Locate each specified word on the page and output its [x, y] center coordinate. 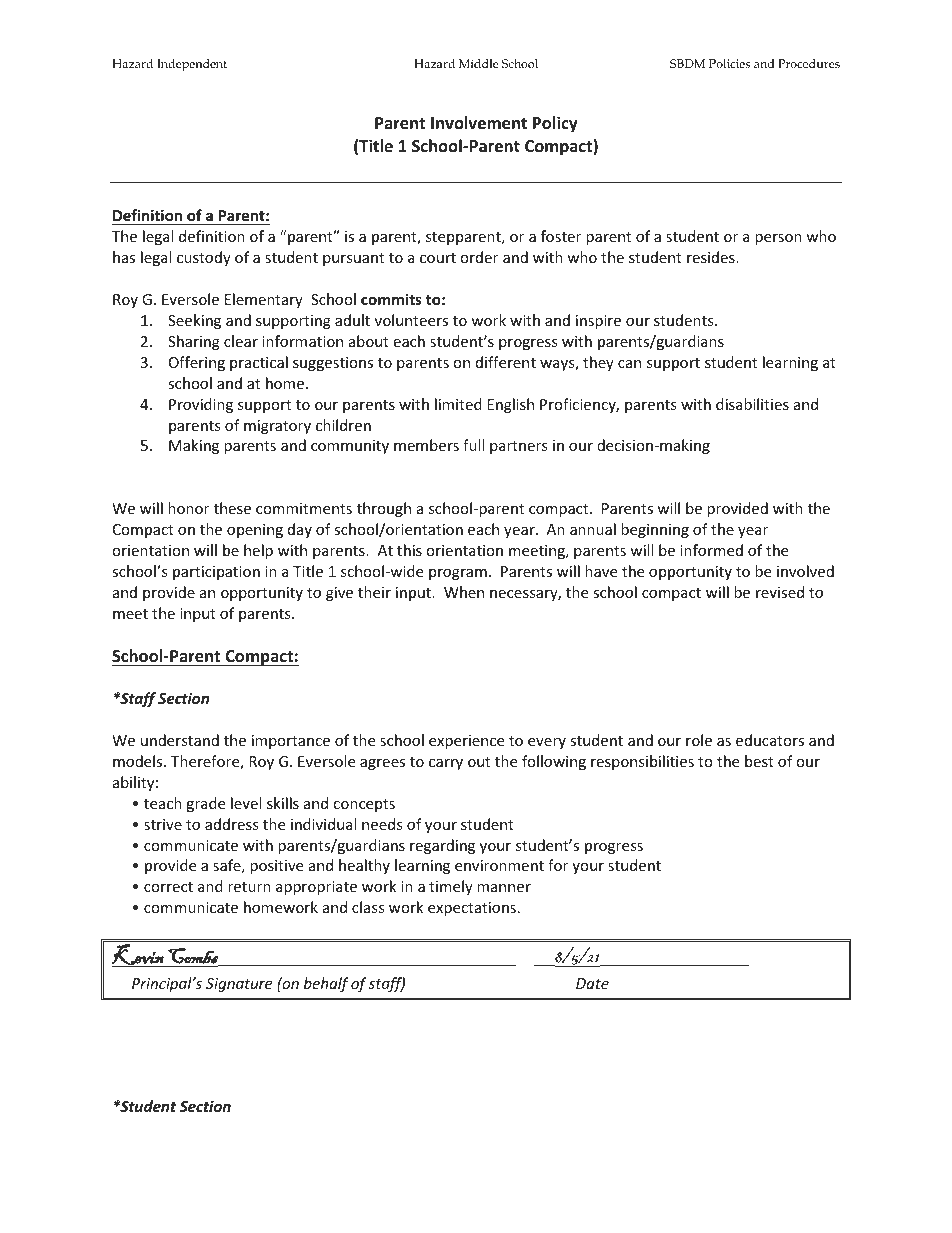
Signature [239, 985]
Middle [479, 63]
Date [592, 983]
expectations [472, 909]
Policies [729, 63]
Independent [192, 65]
